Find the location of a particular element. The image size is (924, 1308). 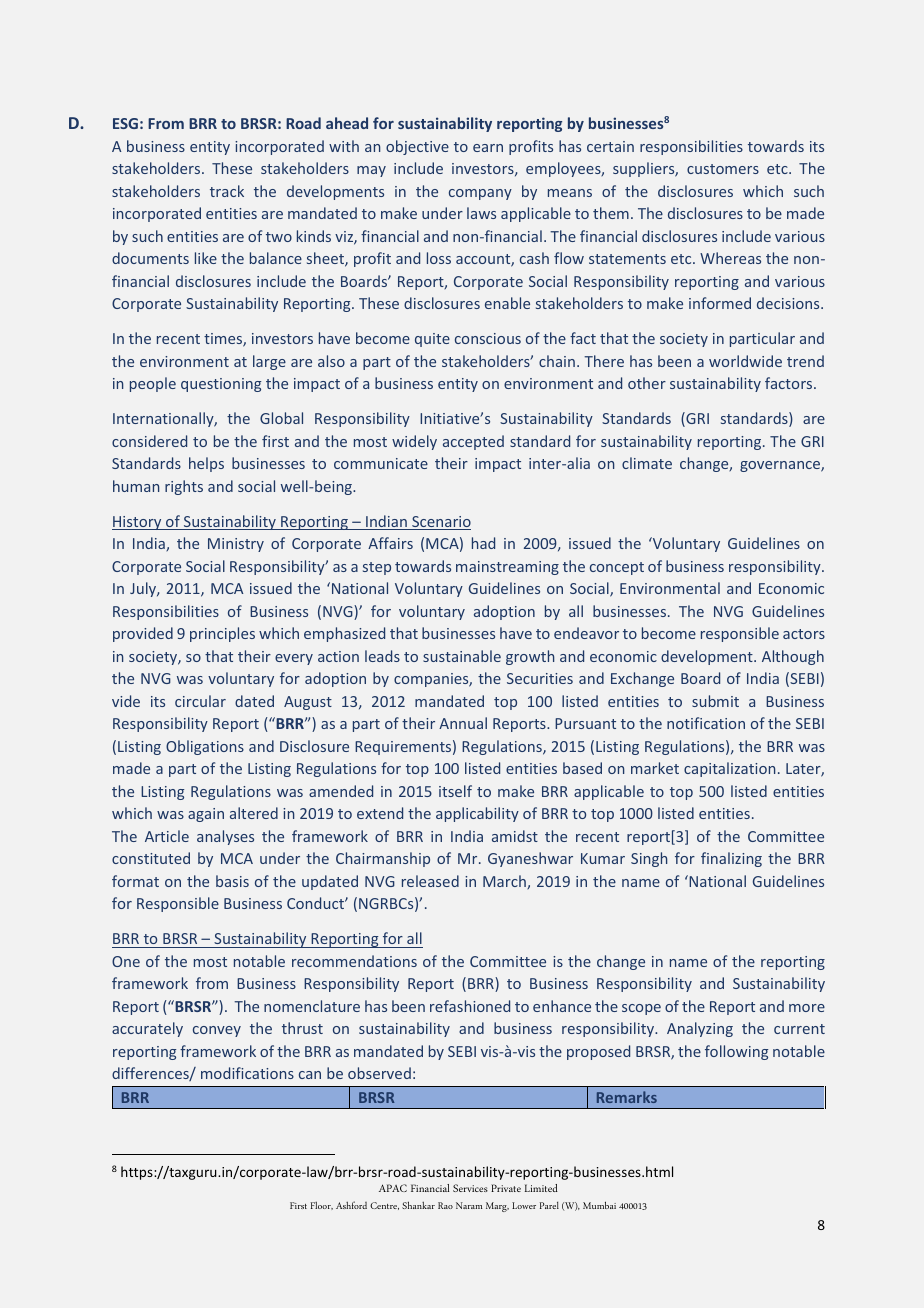

Services is located at coordinates (470, 1188).
